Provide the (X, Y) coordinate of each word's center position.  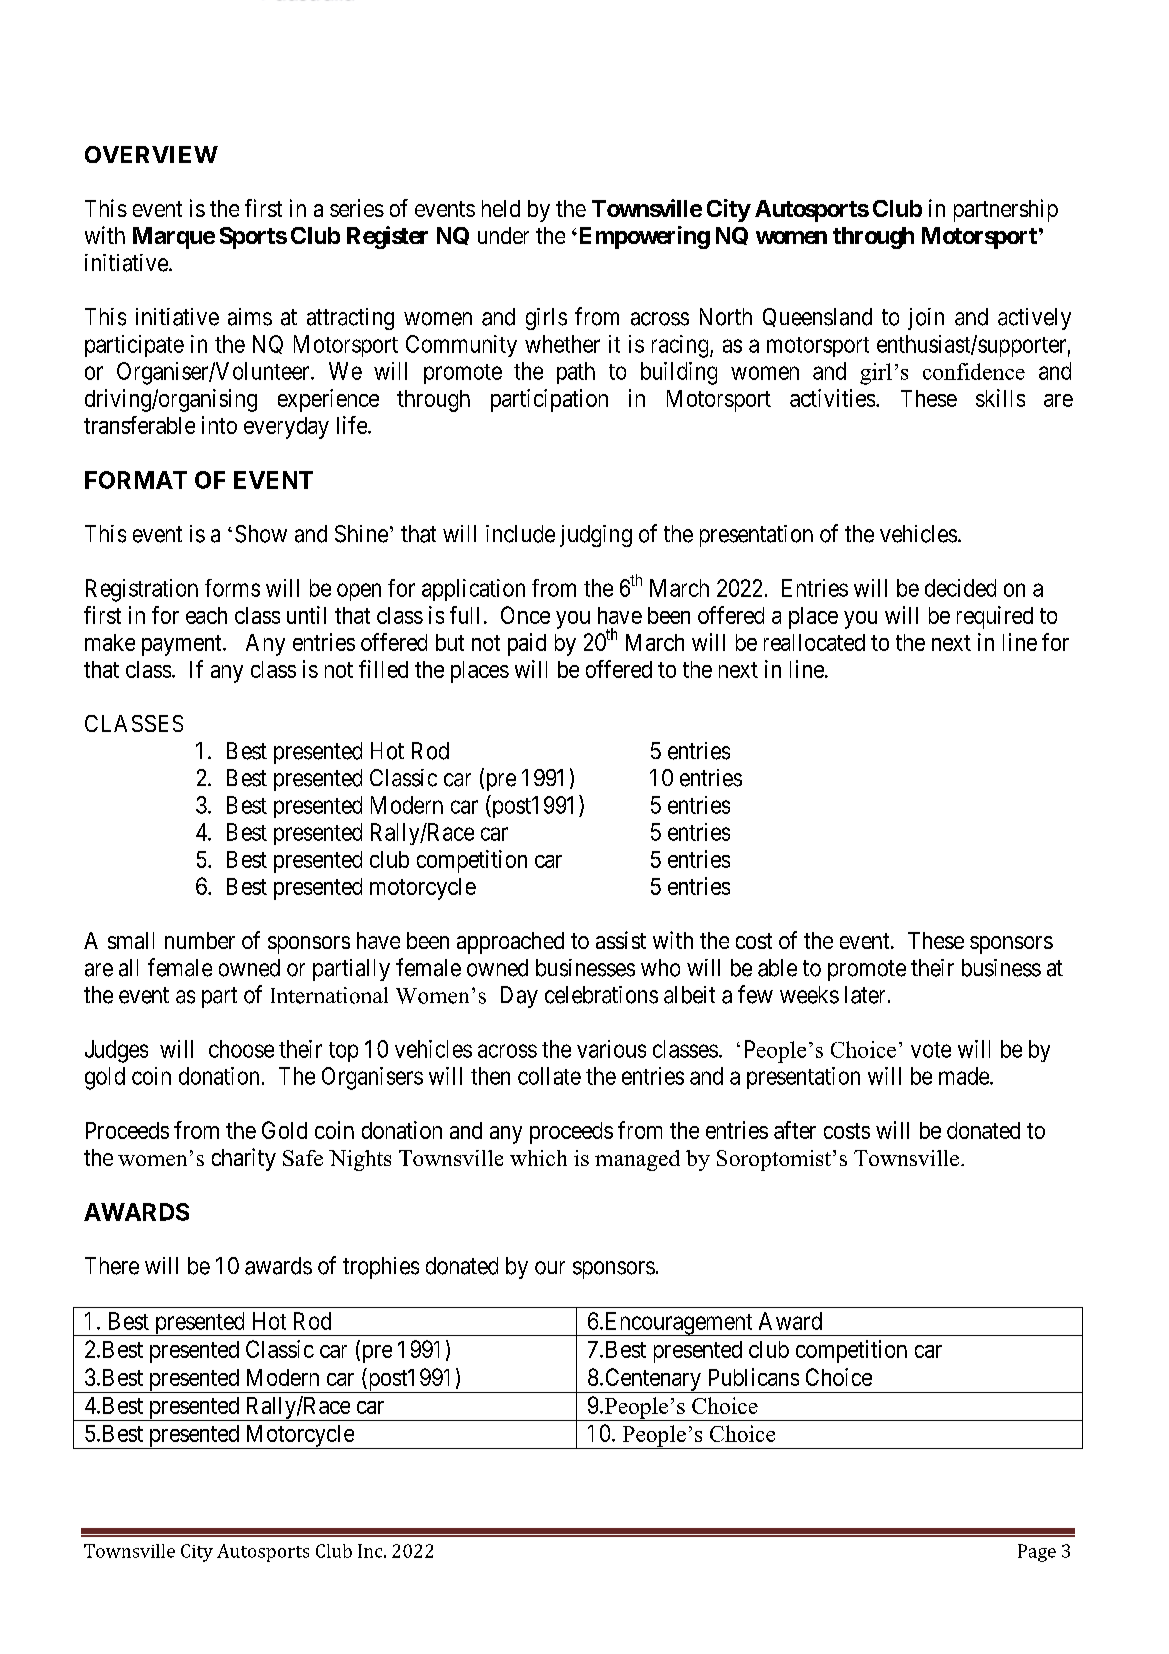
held (501, 208)
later (865, 995)
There (112, 1266)
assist (621, 940)
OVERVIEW (151, 154)
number (200, 940)
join (926, 319)
